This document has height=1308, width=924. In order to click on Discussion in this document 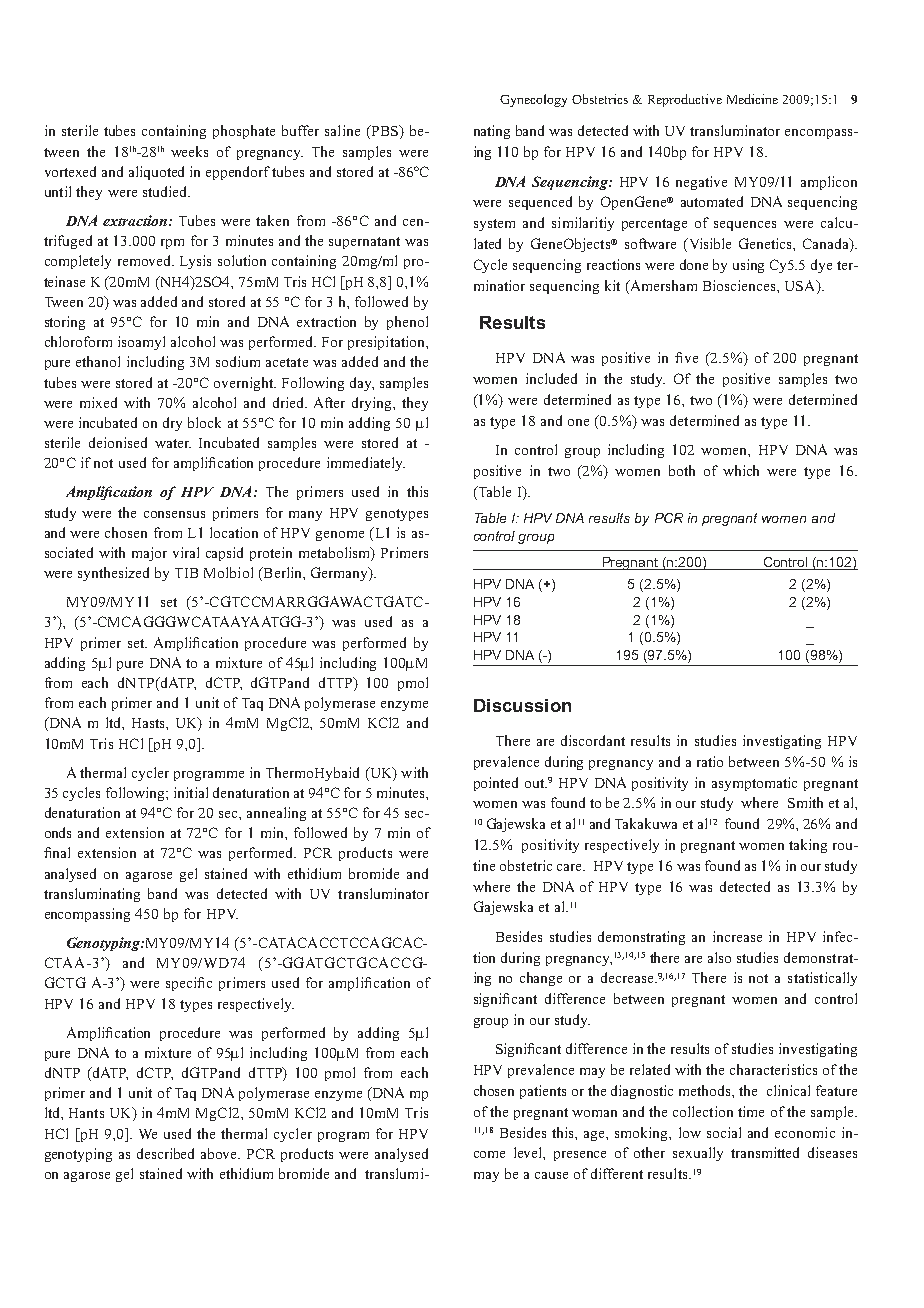, I will do `click(522, 705)`.
